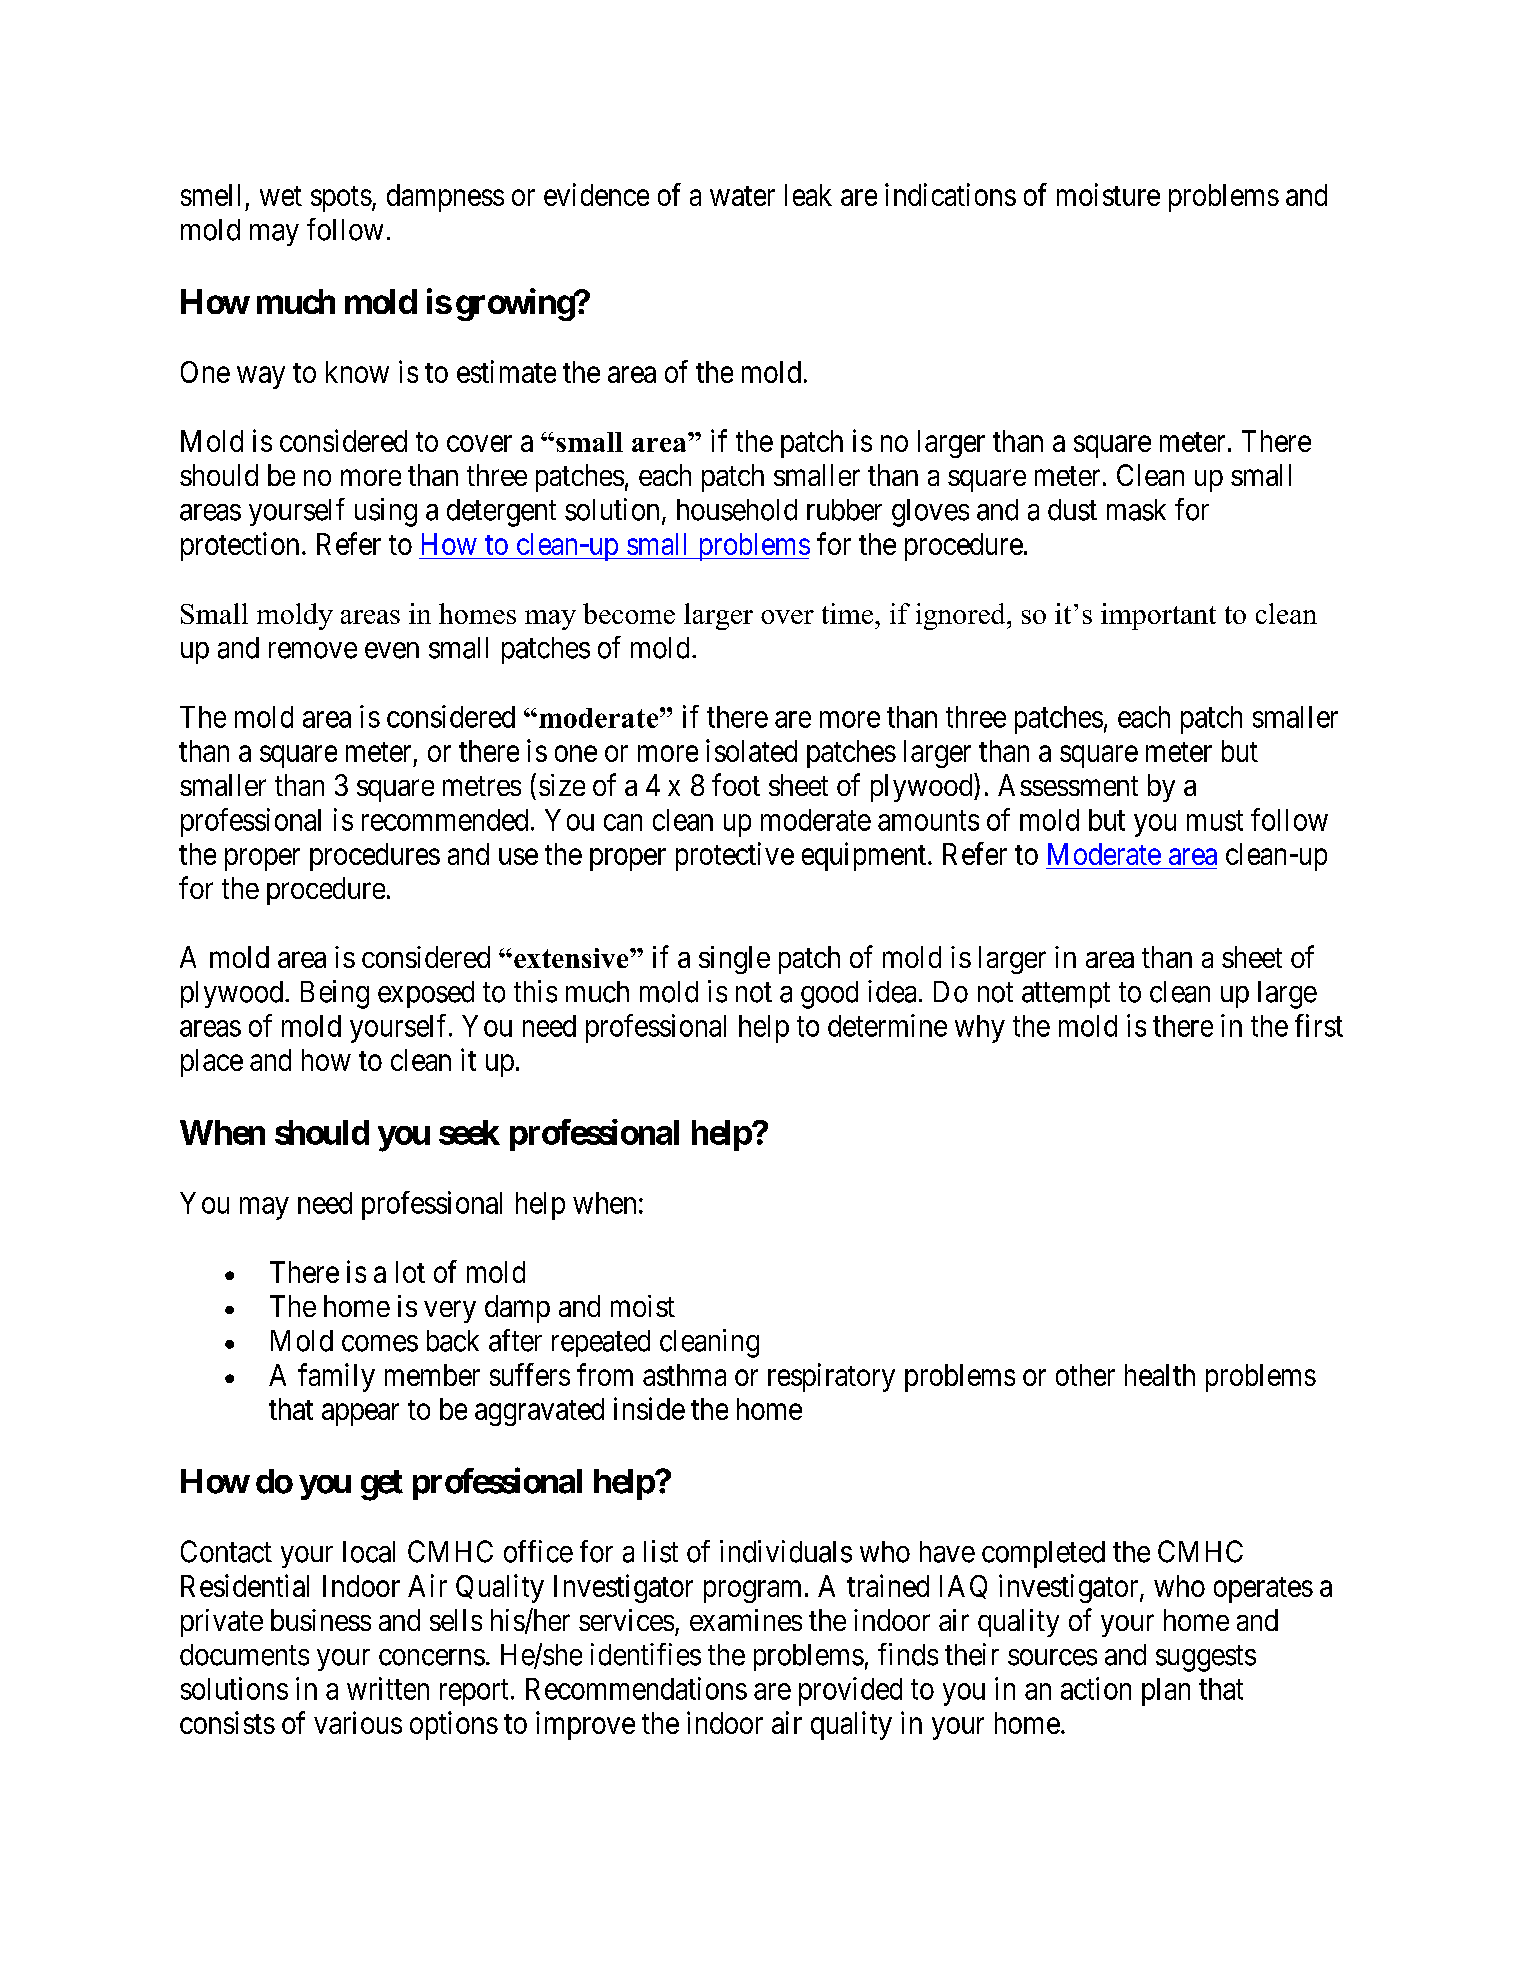  What do you see at coordinates (808, 195) in the image?
I see `leak` at bounding box center [808, 195].
